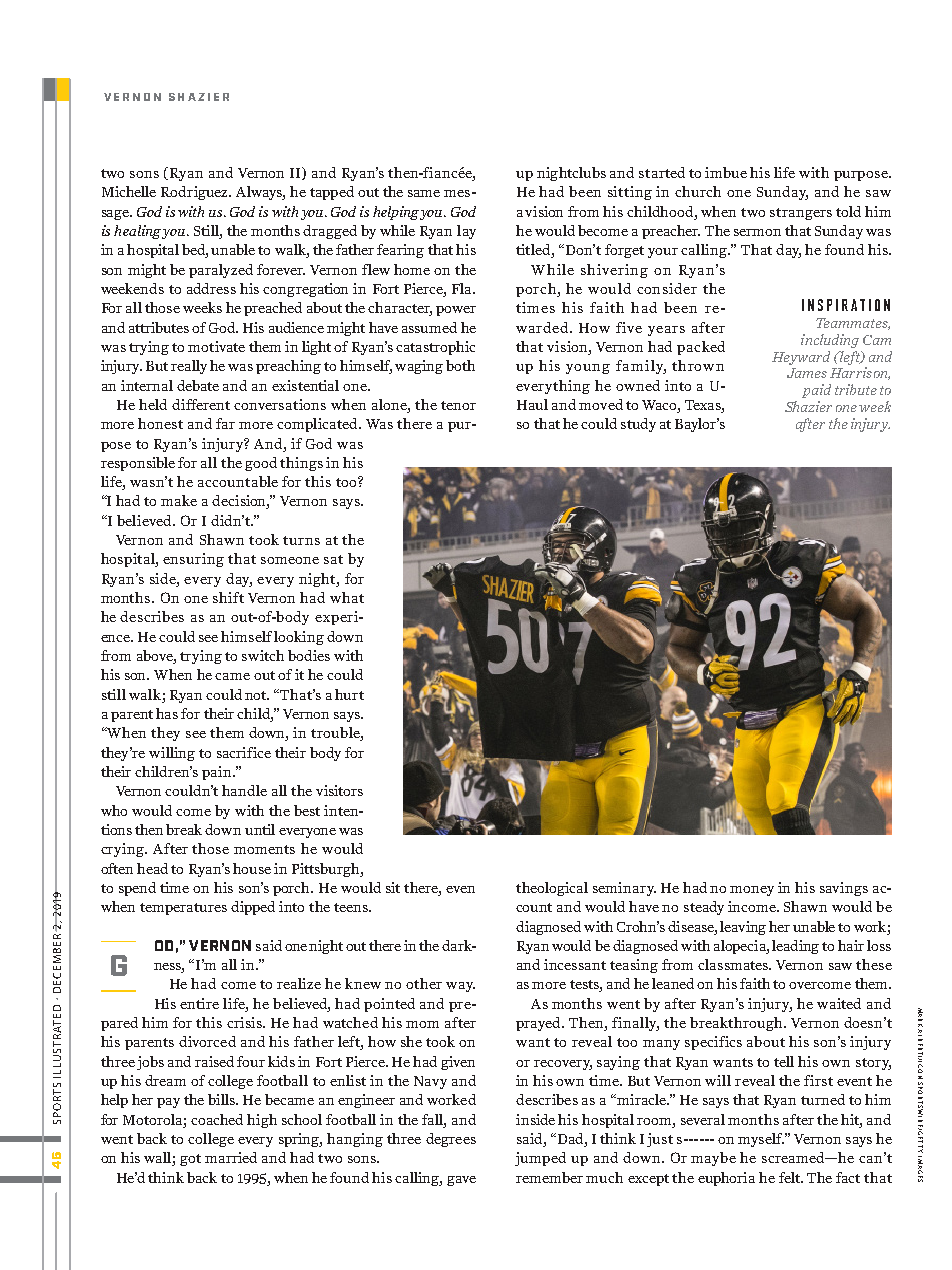  I want to click on hurt, so click(349, 694).
